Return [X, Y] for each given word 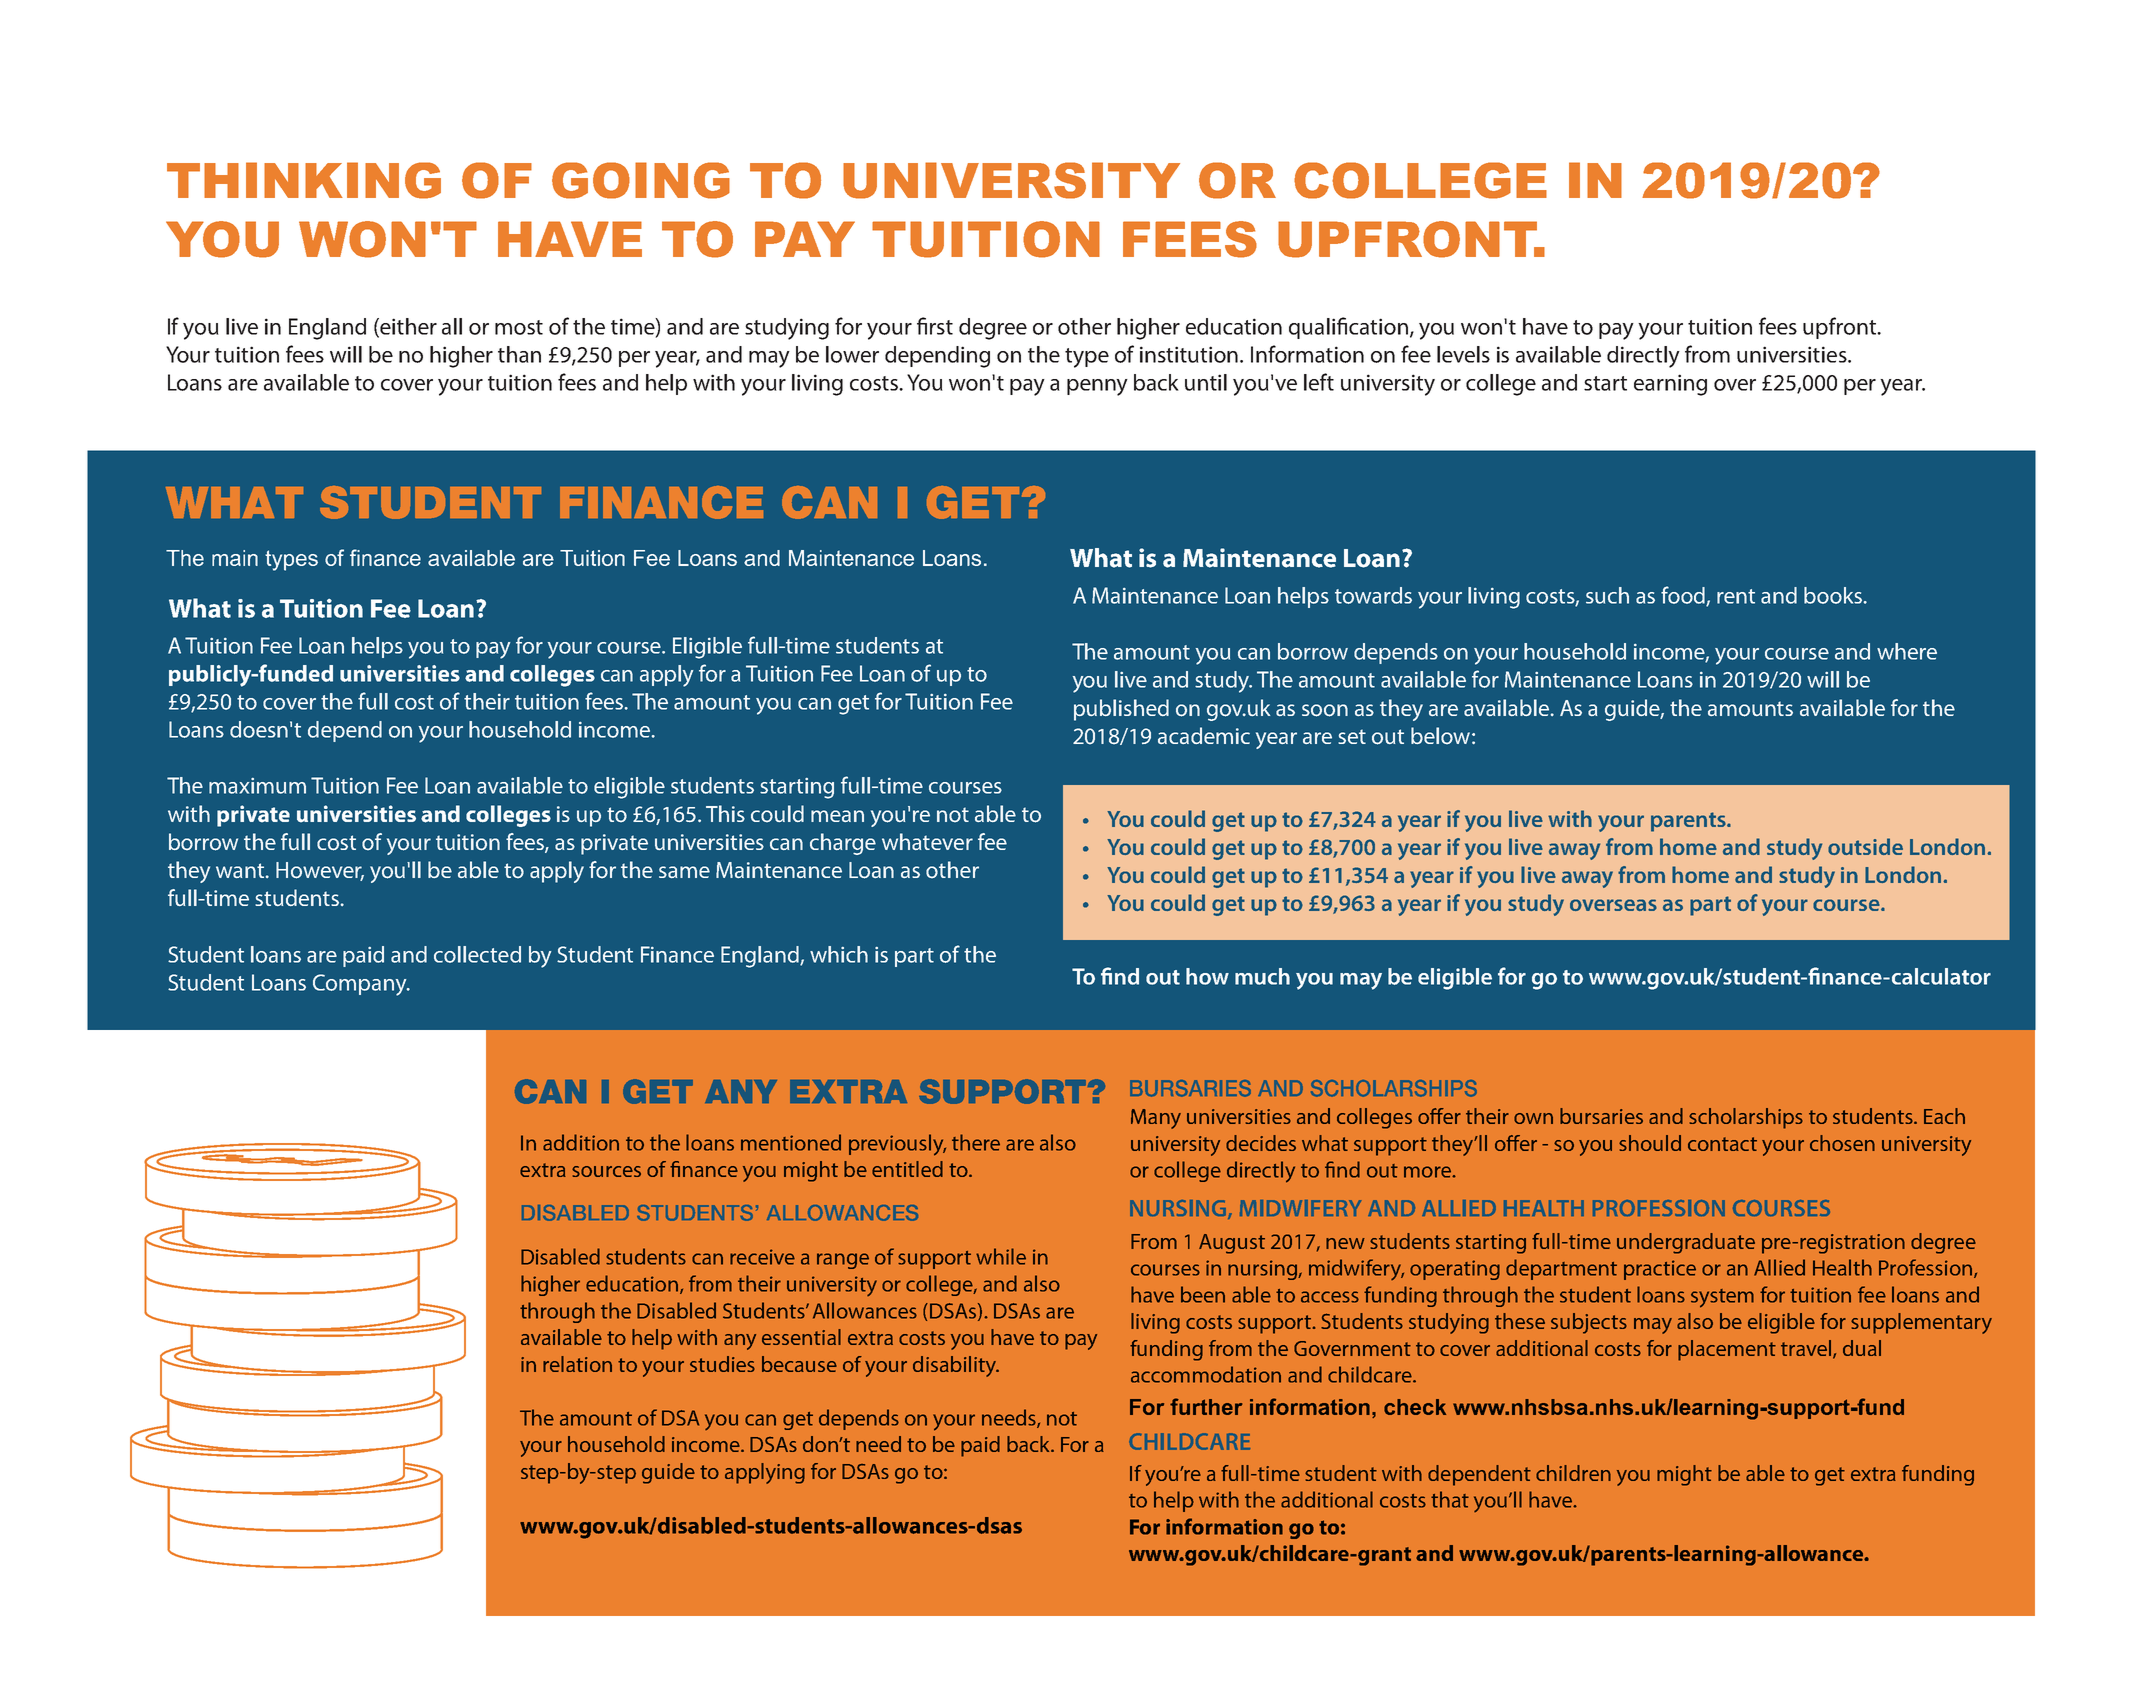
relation [577, 1364]
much [1262, 976]
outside [1865, 846]
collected [477, 954]
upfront [1841, 328]
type [1087, 358]
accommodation [1206, 1374]
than [519, 354]
